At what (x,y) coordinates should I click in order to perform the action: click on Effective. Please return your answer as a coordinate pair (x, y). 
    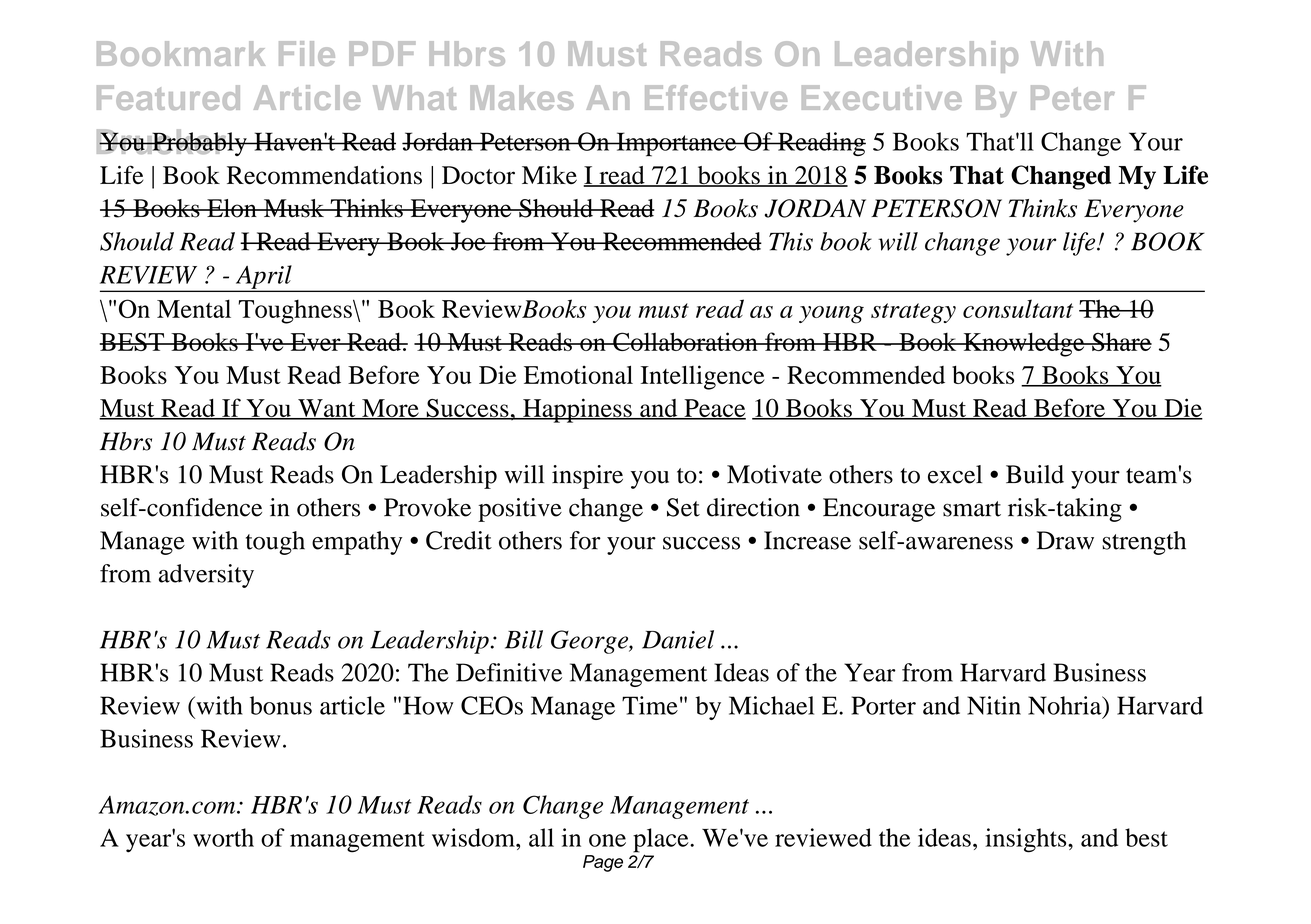
    Looking at the image, I should click on (716, 97).
